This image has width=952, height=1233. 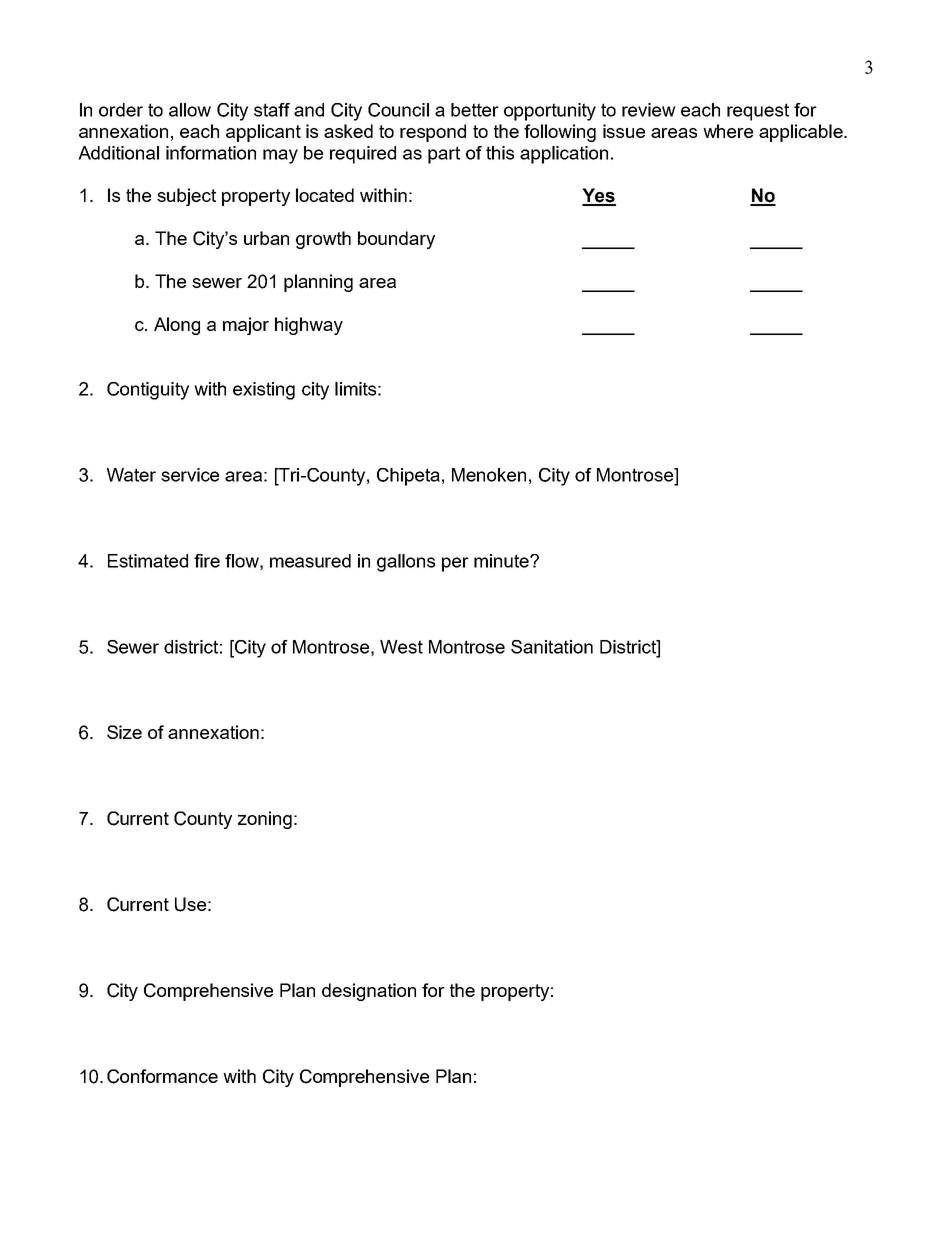 What do you see at coordinates (401, 647) in the image?
I see `West` at bounding box center [401, 647].
